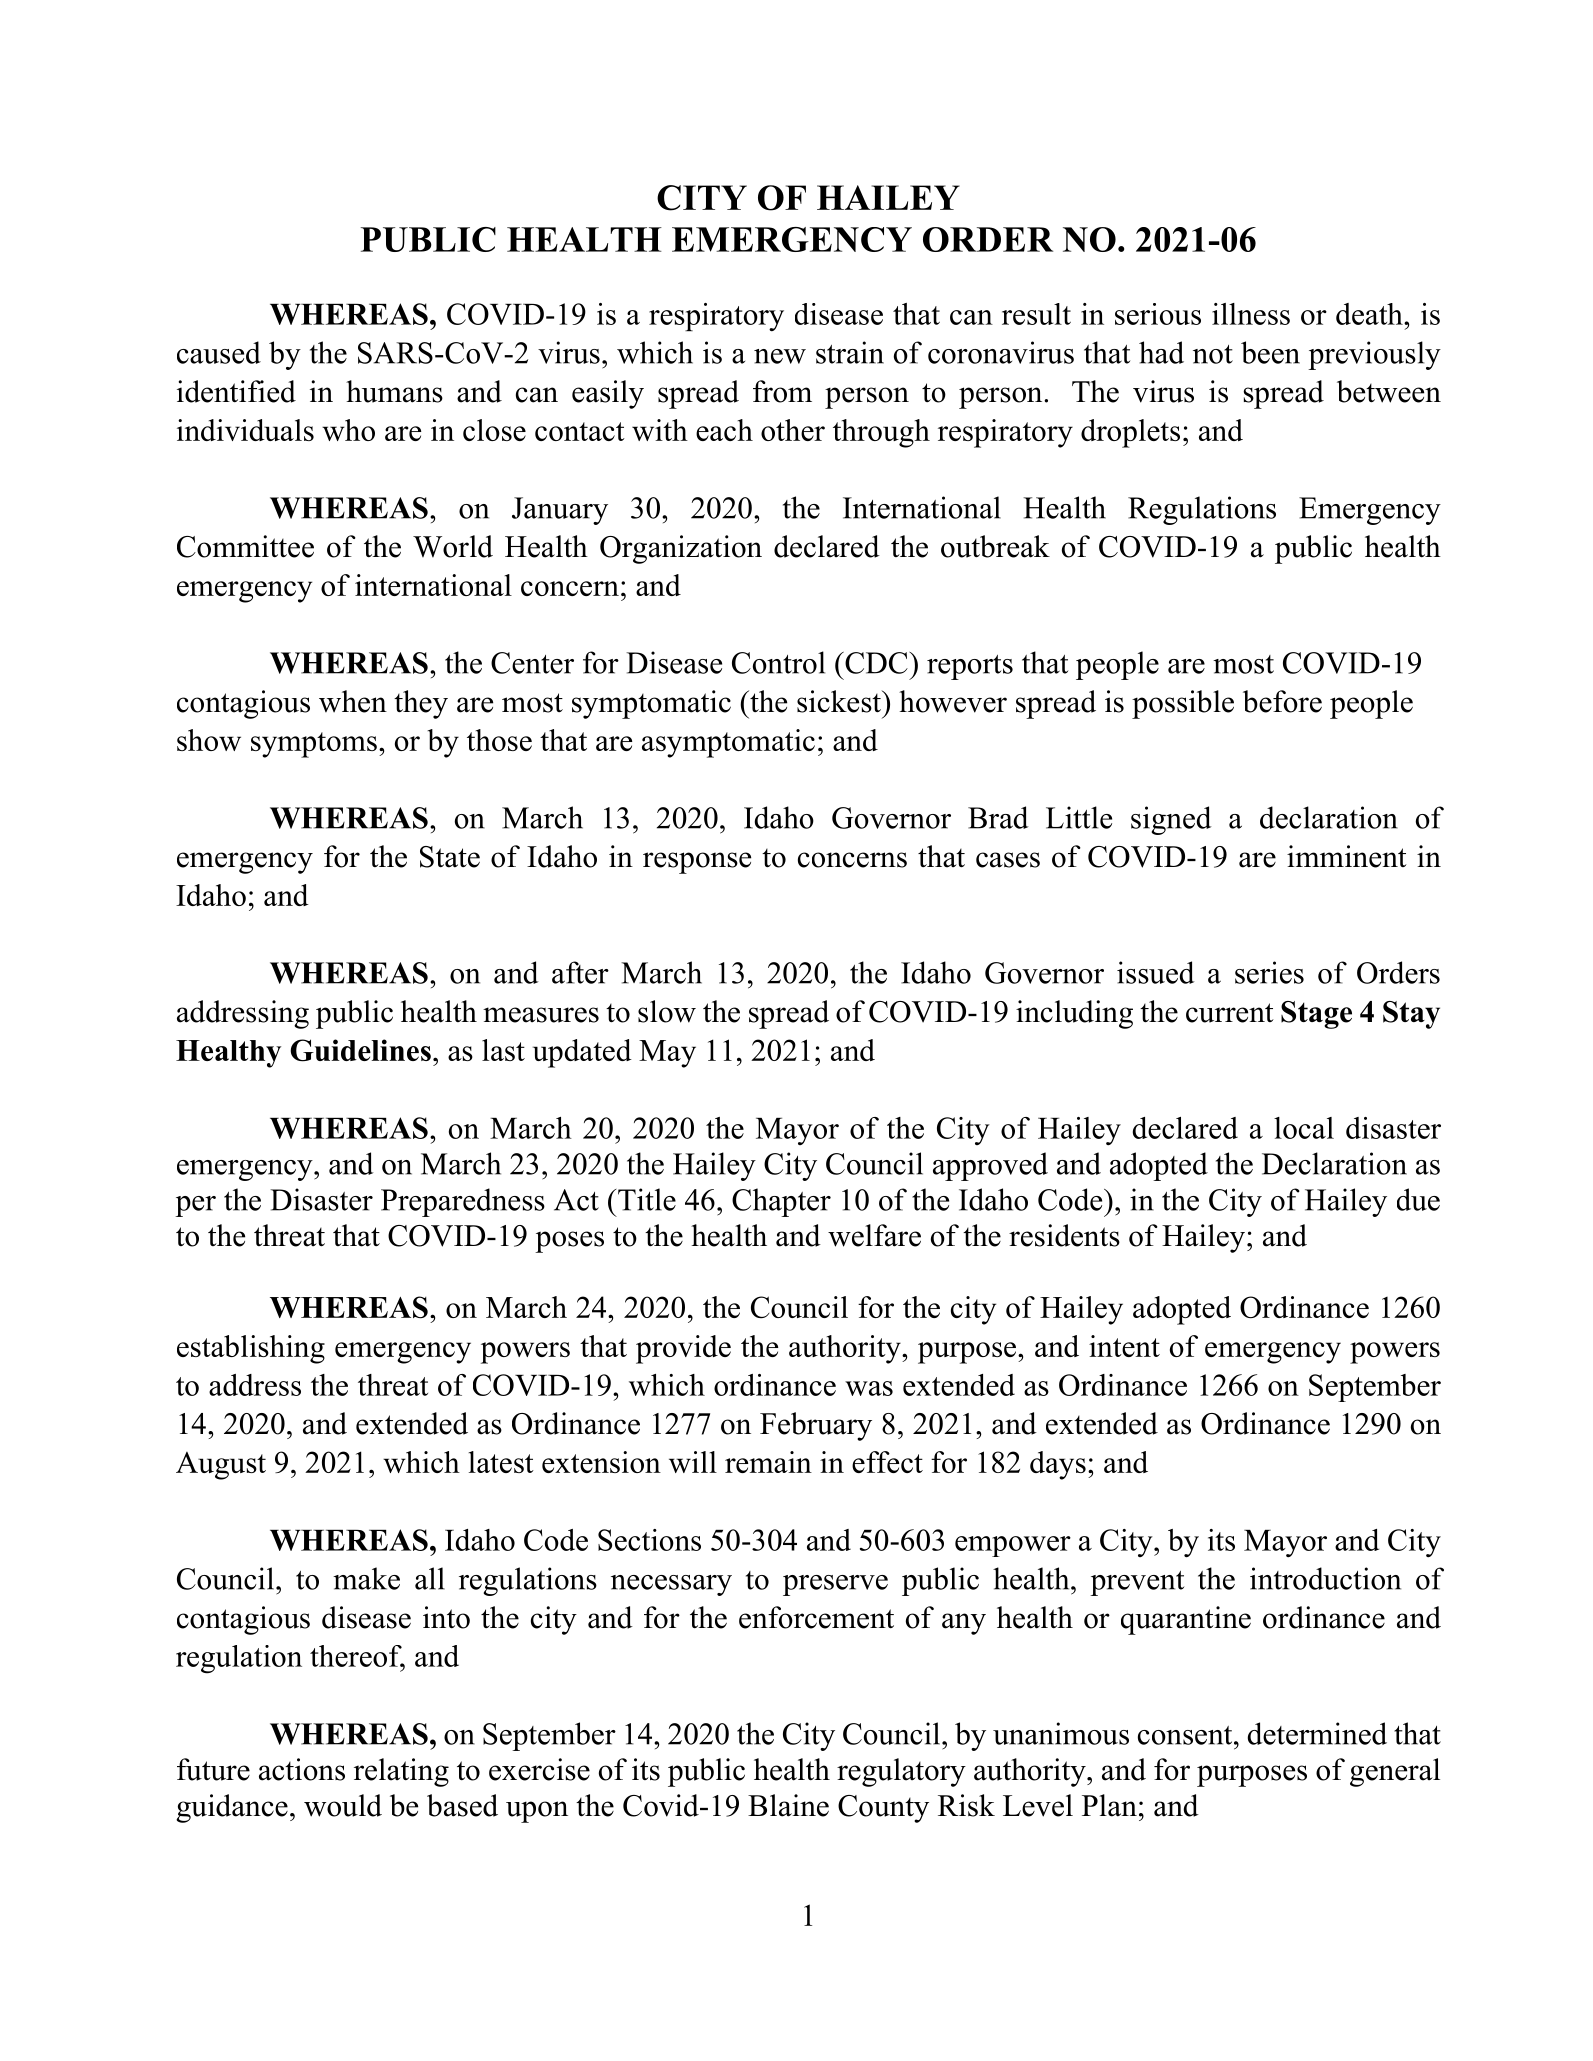  What do you see at coordinates (360, 1050) in the page?
I see `Guidelines` at bounding box center [360, 1050].
